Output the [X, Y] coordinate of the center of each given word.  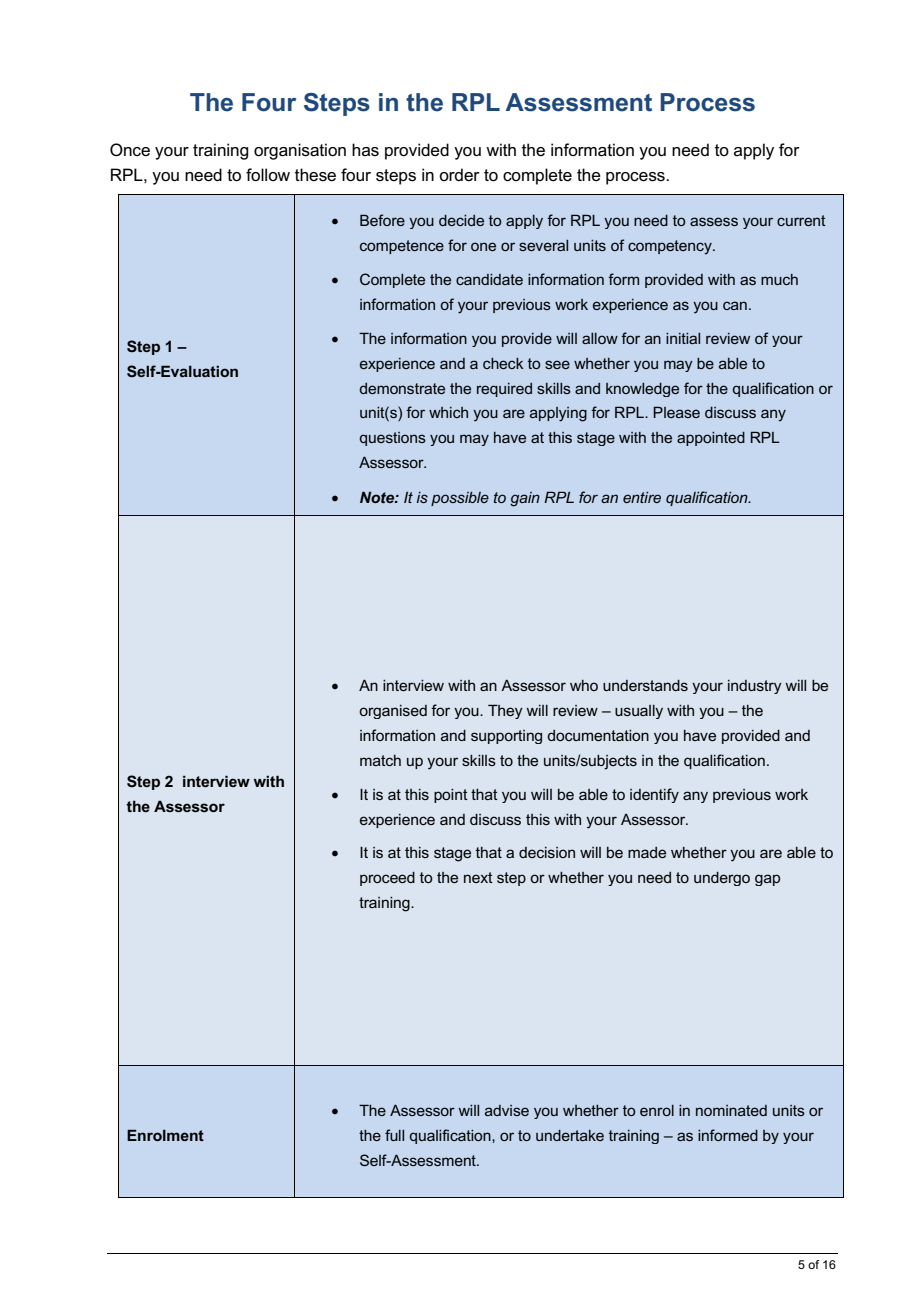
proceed [387, 879]
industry [755, 687]
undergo [722, 879]
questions [393, 439]
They [505, 711]
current [801, 220]
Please [676, 412]
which [448, 412]
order [459, 174]
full [394, 1135]
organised [393, 712]
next [478, 877]
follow [268, 175]
